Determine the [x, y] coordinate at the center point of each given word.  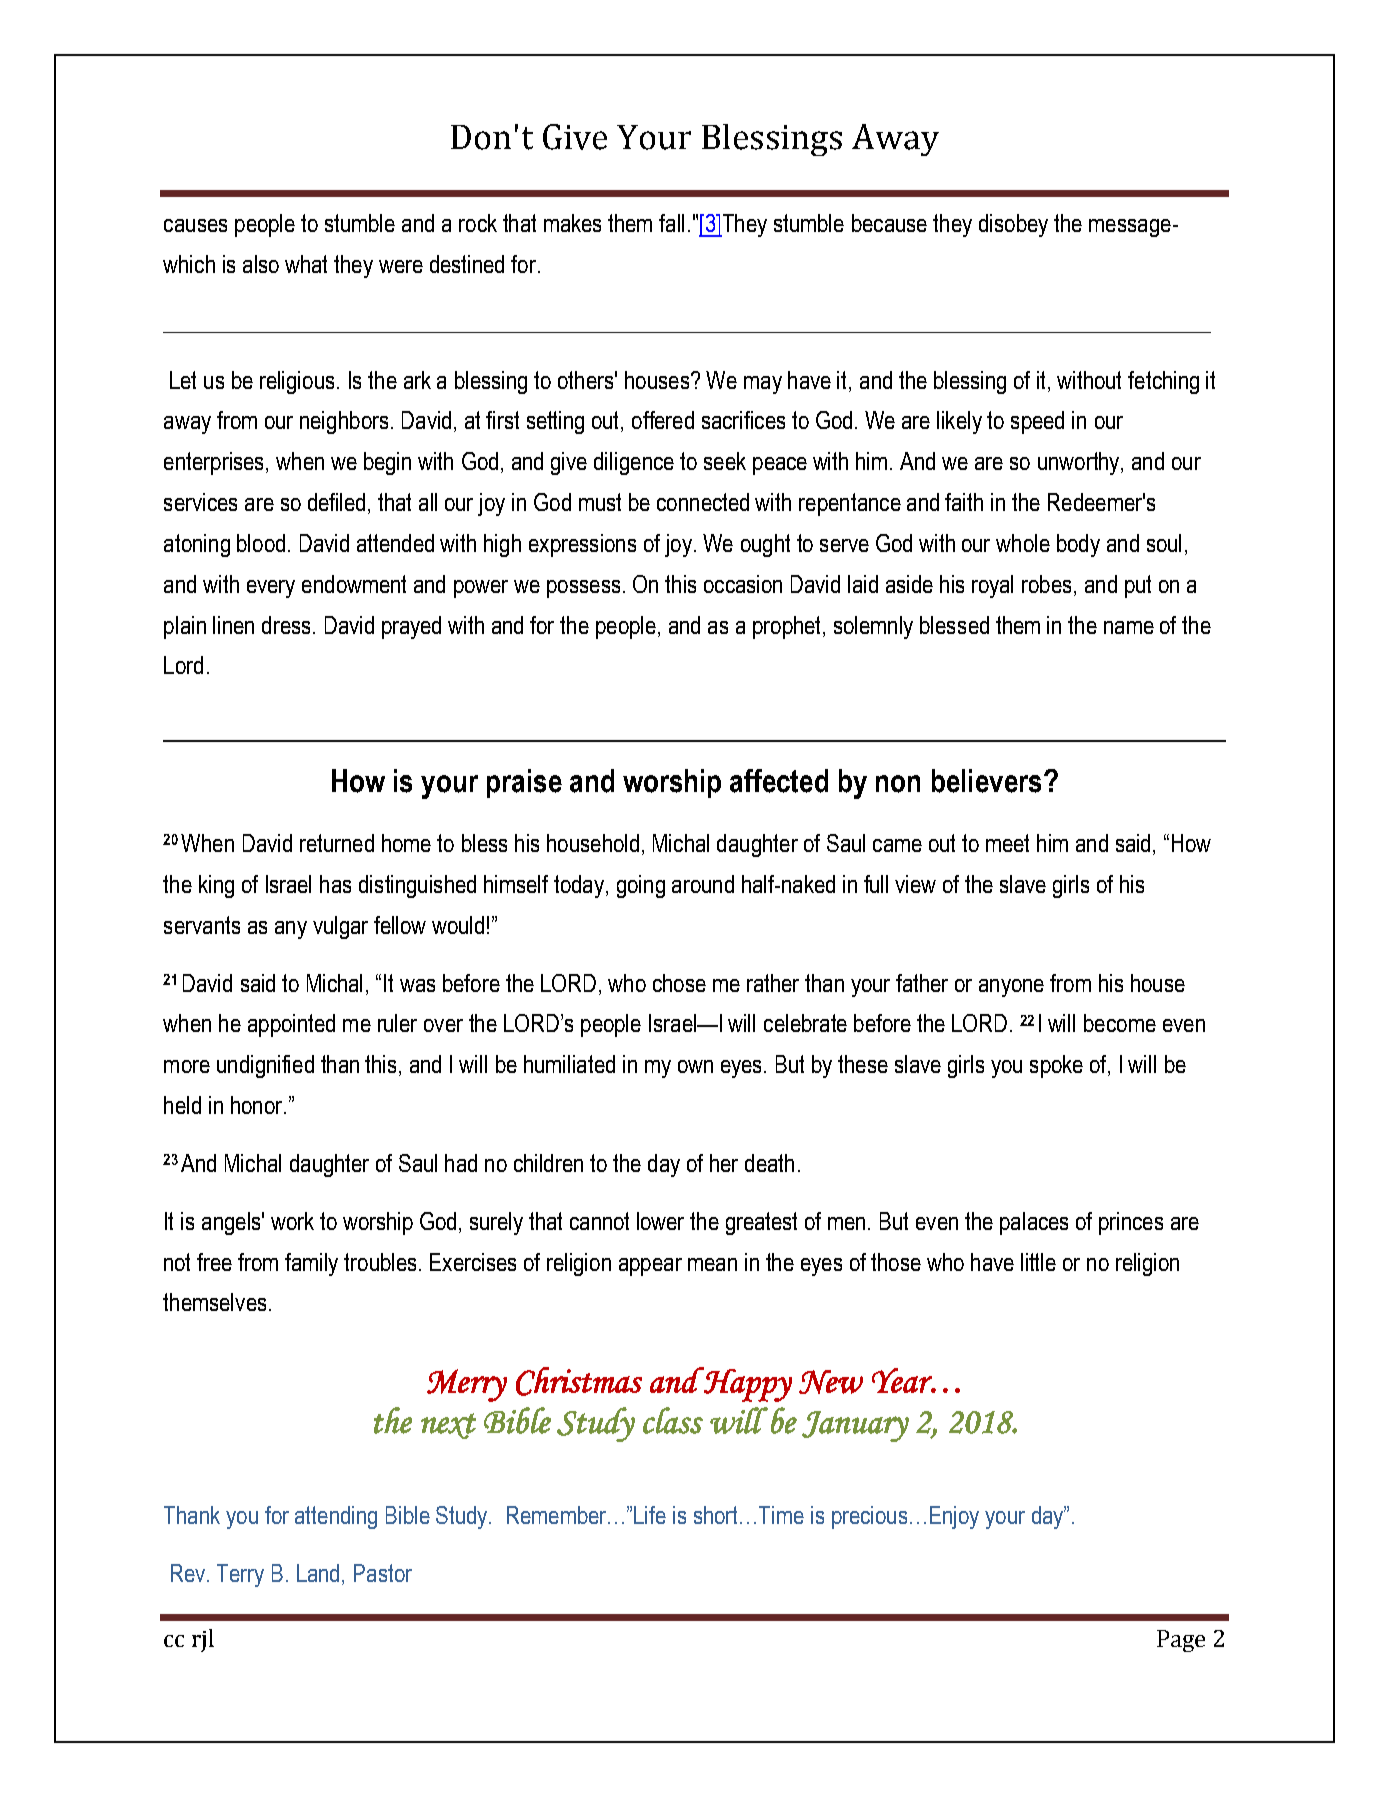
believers [986, 781]
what [306, 264]
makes [572, 223]
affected [779, 781]
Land [318, 1573]
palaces [1034, 1223]
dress [286, 625]
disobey [1013, 225]
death [769, 1163]
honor [258, 1105]
